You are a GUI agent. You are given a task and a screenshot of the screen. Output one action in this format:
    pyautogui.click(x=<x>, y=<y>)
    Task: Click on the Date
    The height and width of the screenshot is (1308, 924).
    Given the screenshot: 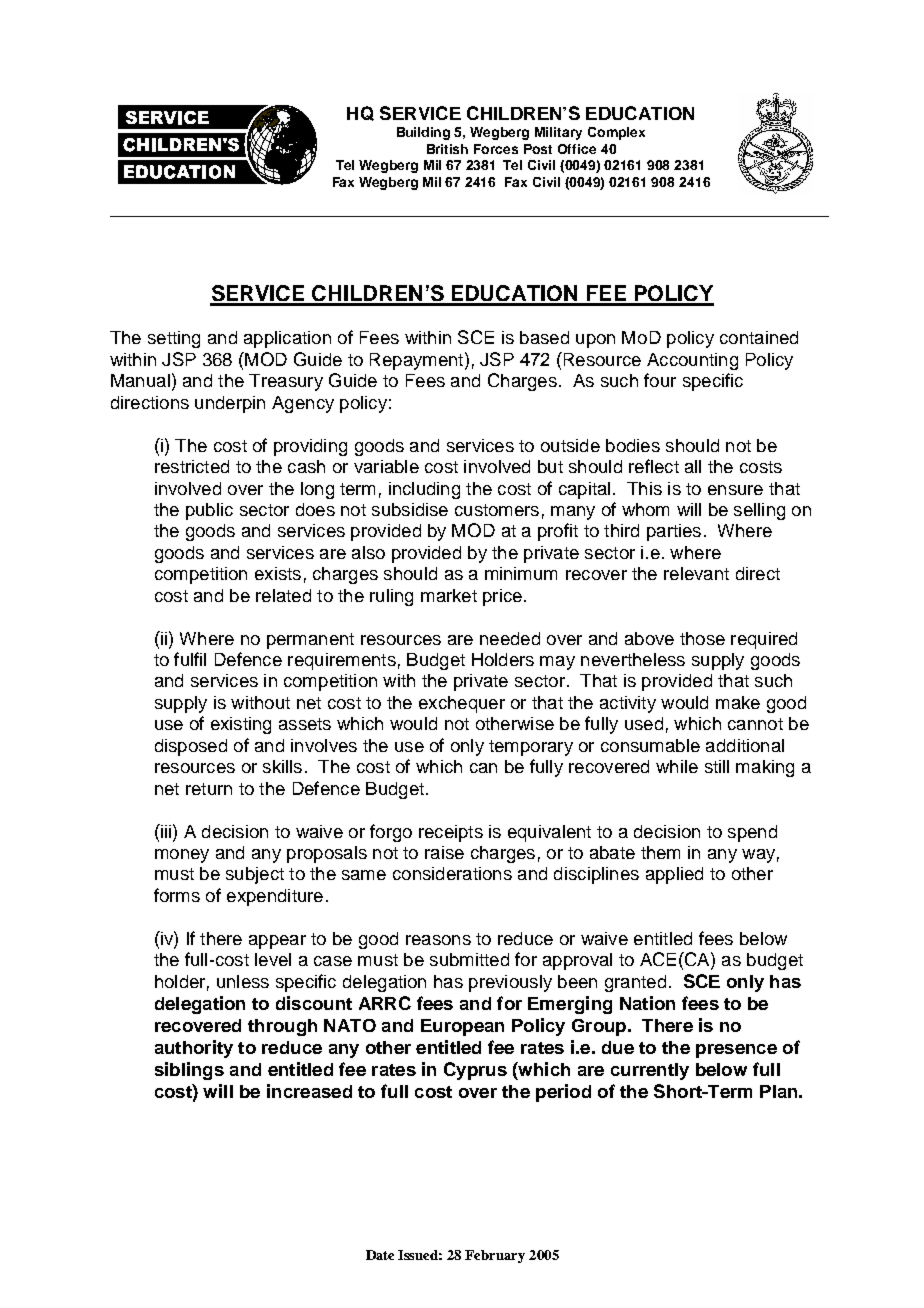 What is the action you would take?
    pyautogui.click(x=380, y=1255)
